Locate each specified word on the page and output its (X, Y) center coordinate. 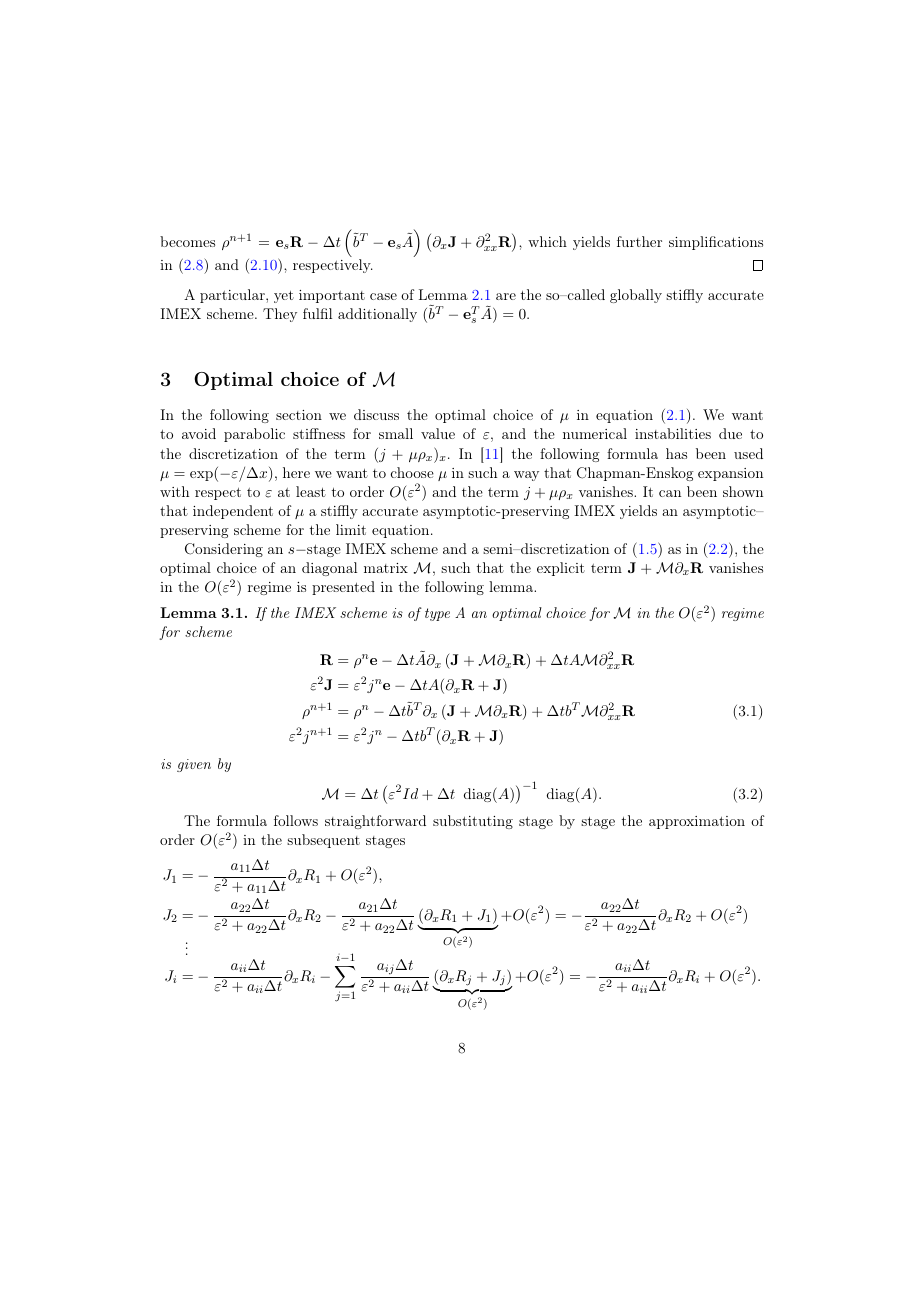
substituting (473, 822)
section (299, 415)
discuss (376, 414)
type (437, 614)
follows (296, 820)
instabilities (673, 433)
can (670, 493)
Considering (224, 550)
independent (233, 512)
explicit (561, 569)
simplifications (716, 243)
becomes (187, 241)
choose (412, 472)
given (194, 765)
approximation (697, 822)
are (506, 296)
